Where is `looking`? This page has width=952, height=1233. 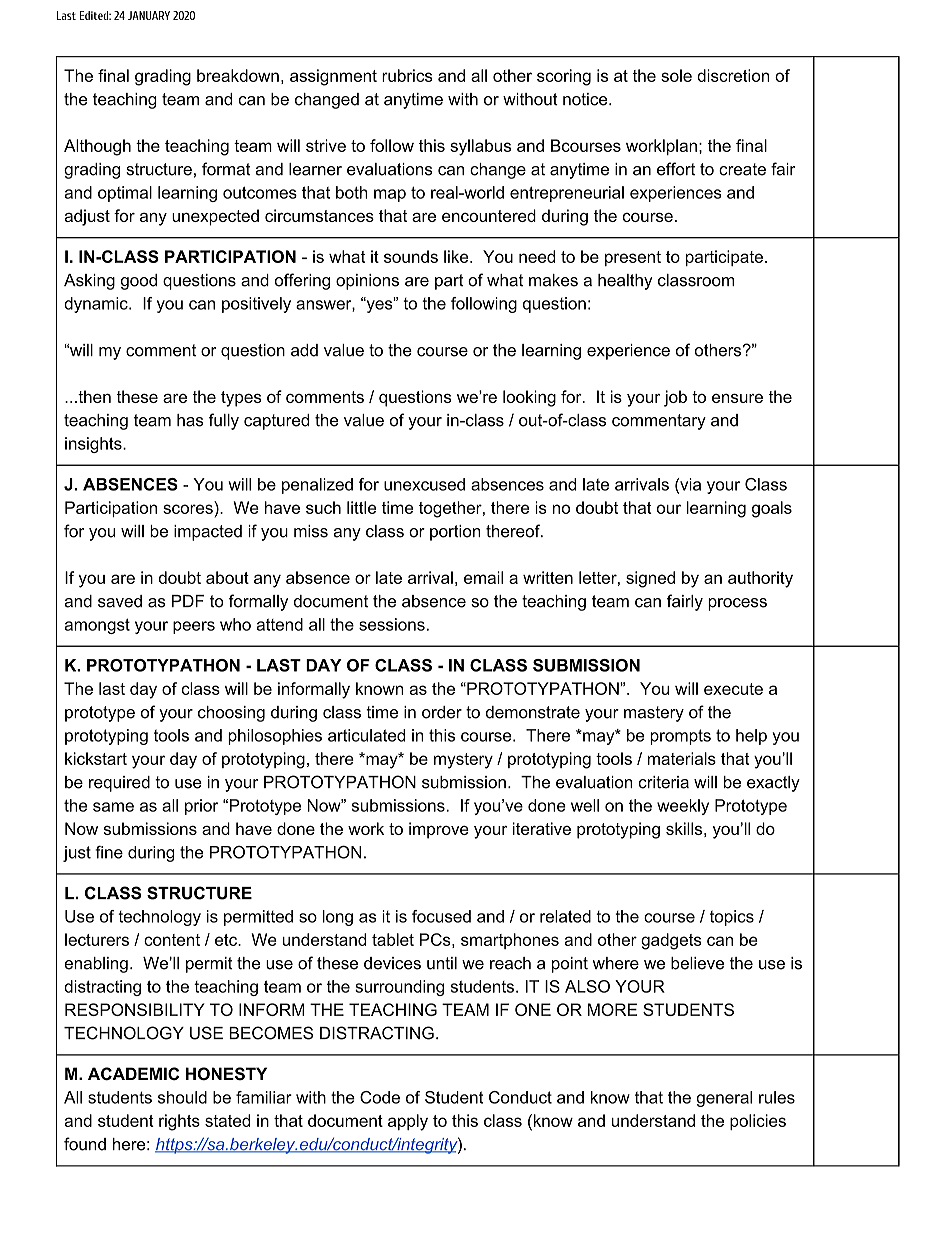 looking is located at coordinates (529, 398).
